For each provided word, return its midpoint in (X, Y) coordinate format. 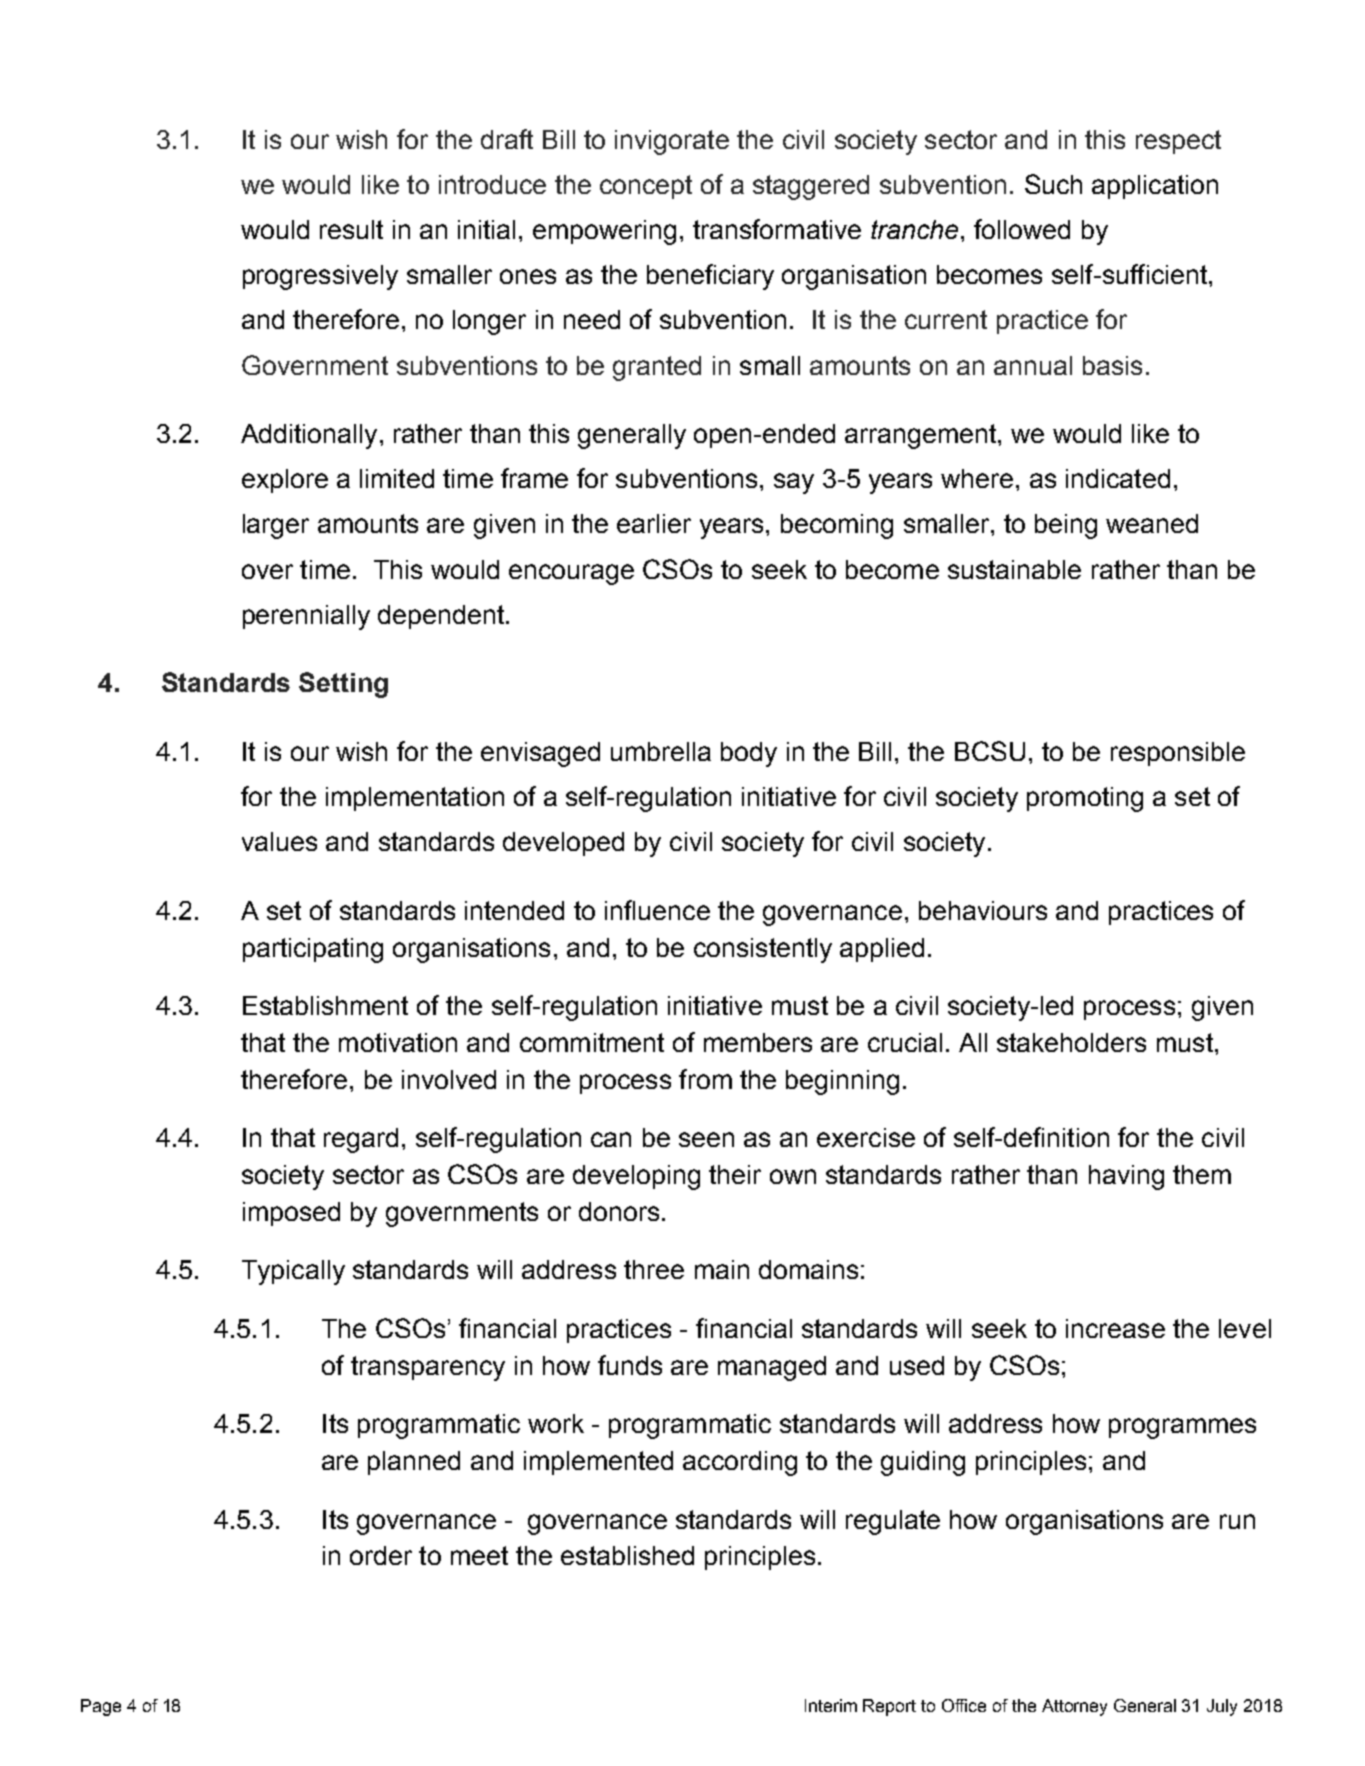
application (1155, 187)
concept (646, 187)
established (627, 1555)
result (351, 229)
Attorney (1074, 1707)
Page (101, 1707)
